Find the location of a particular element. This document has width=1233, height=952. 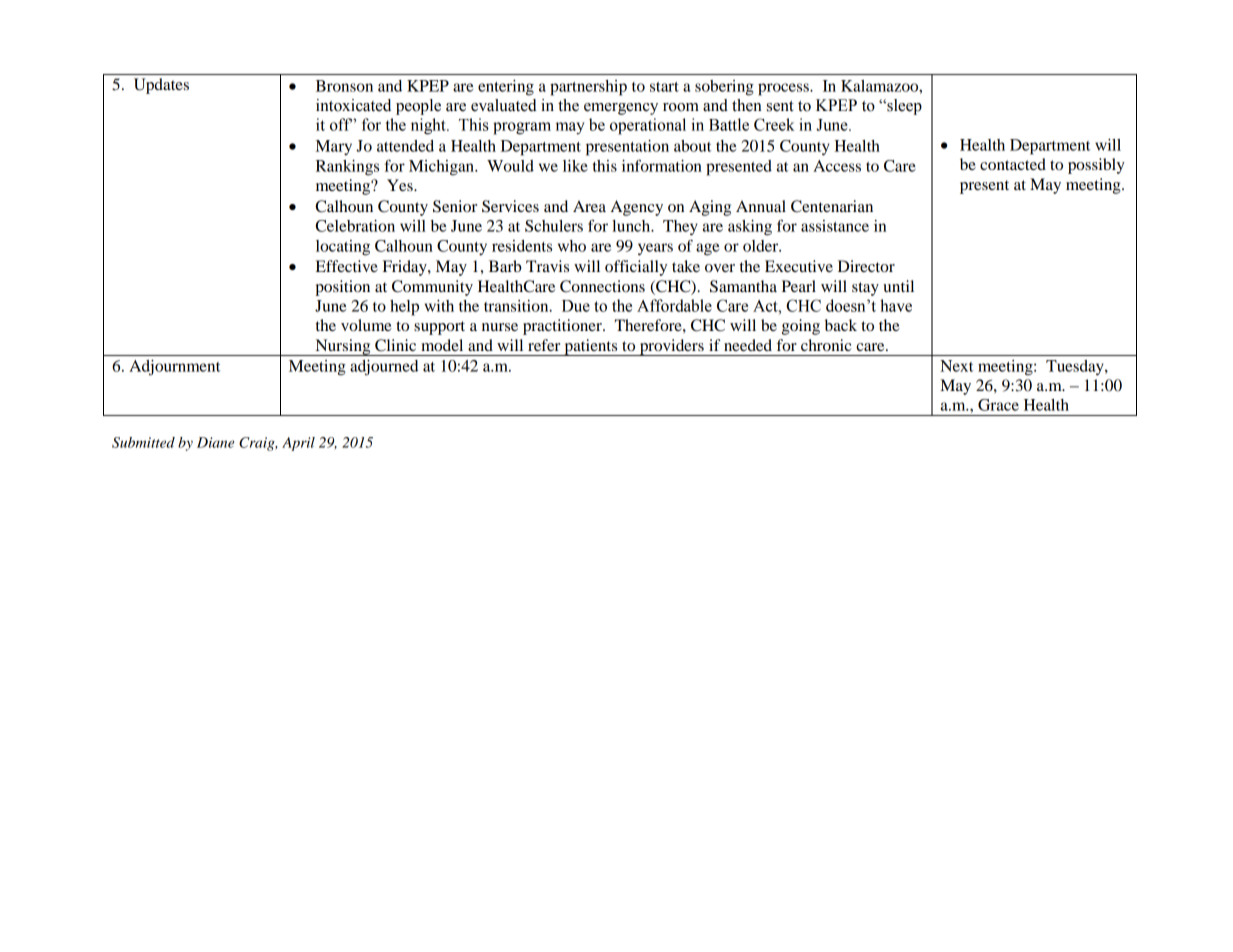

Effective is located at coordinates (347, 266).
